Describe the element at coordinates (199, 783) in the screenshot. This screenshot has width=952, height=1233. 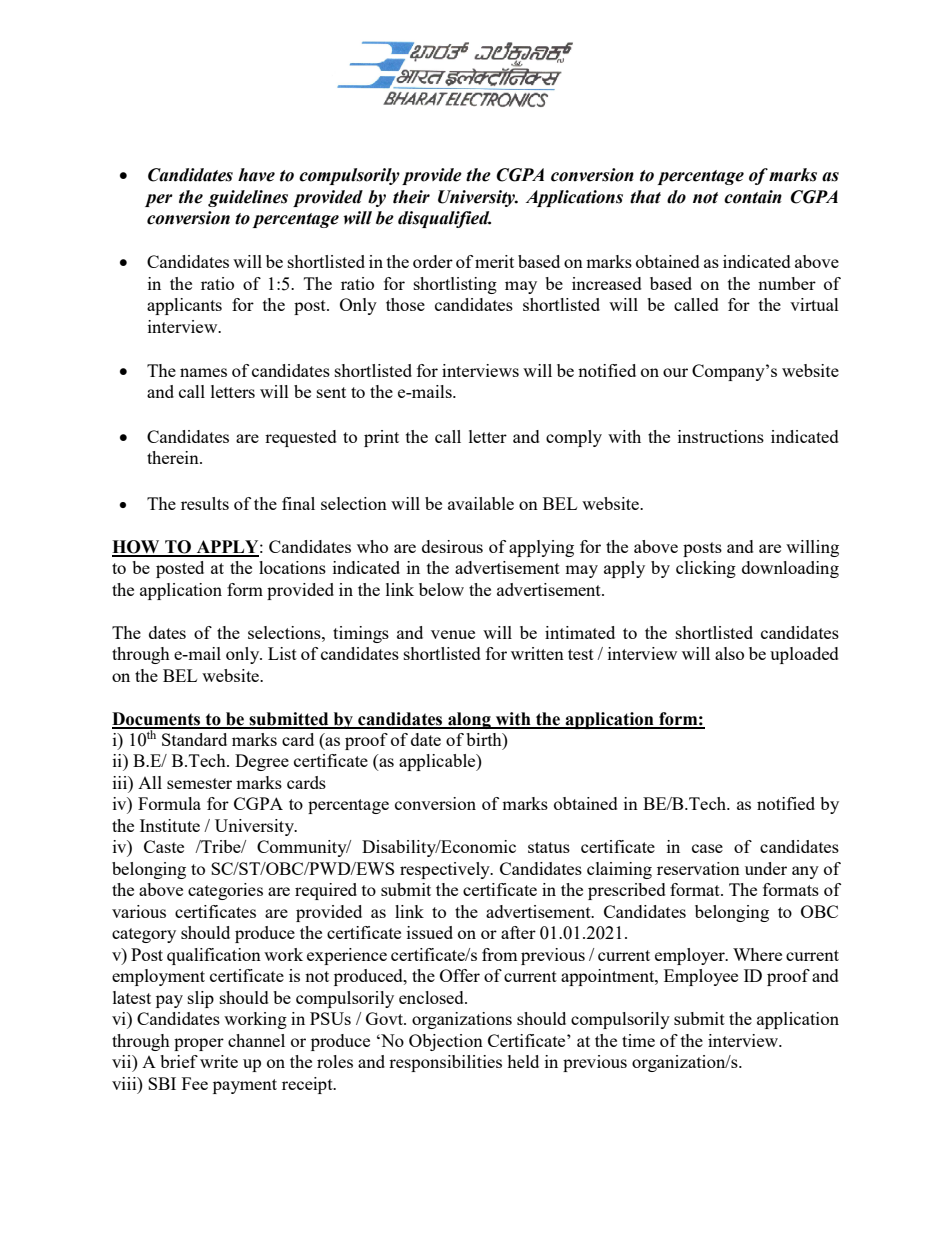
I see `semester` at that location.
